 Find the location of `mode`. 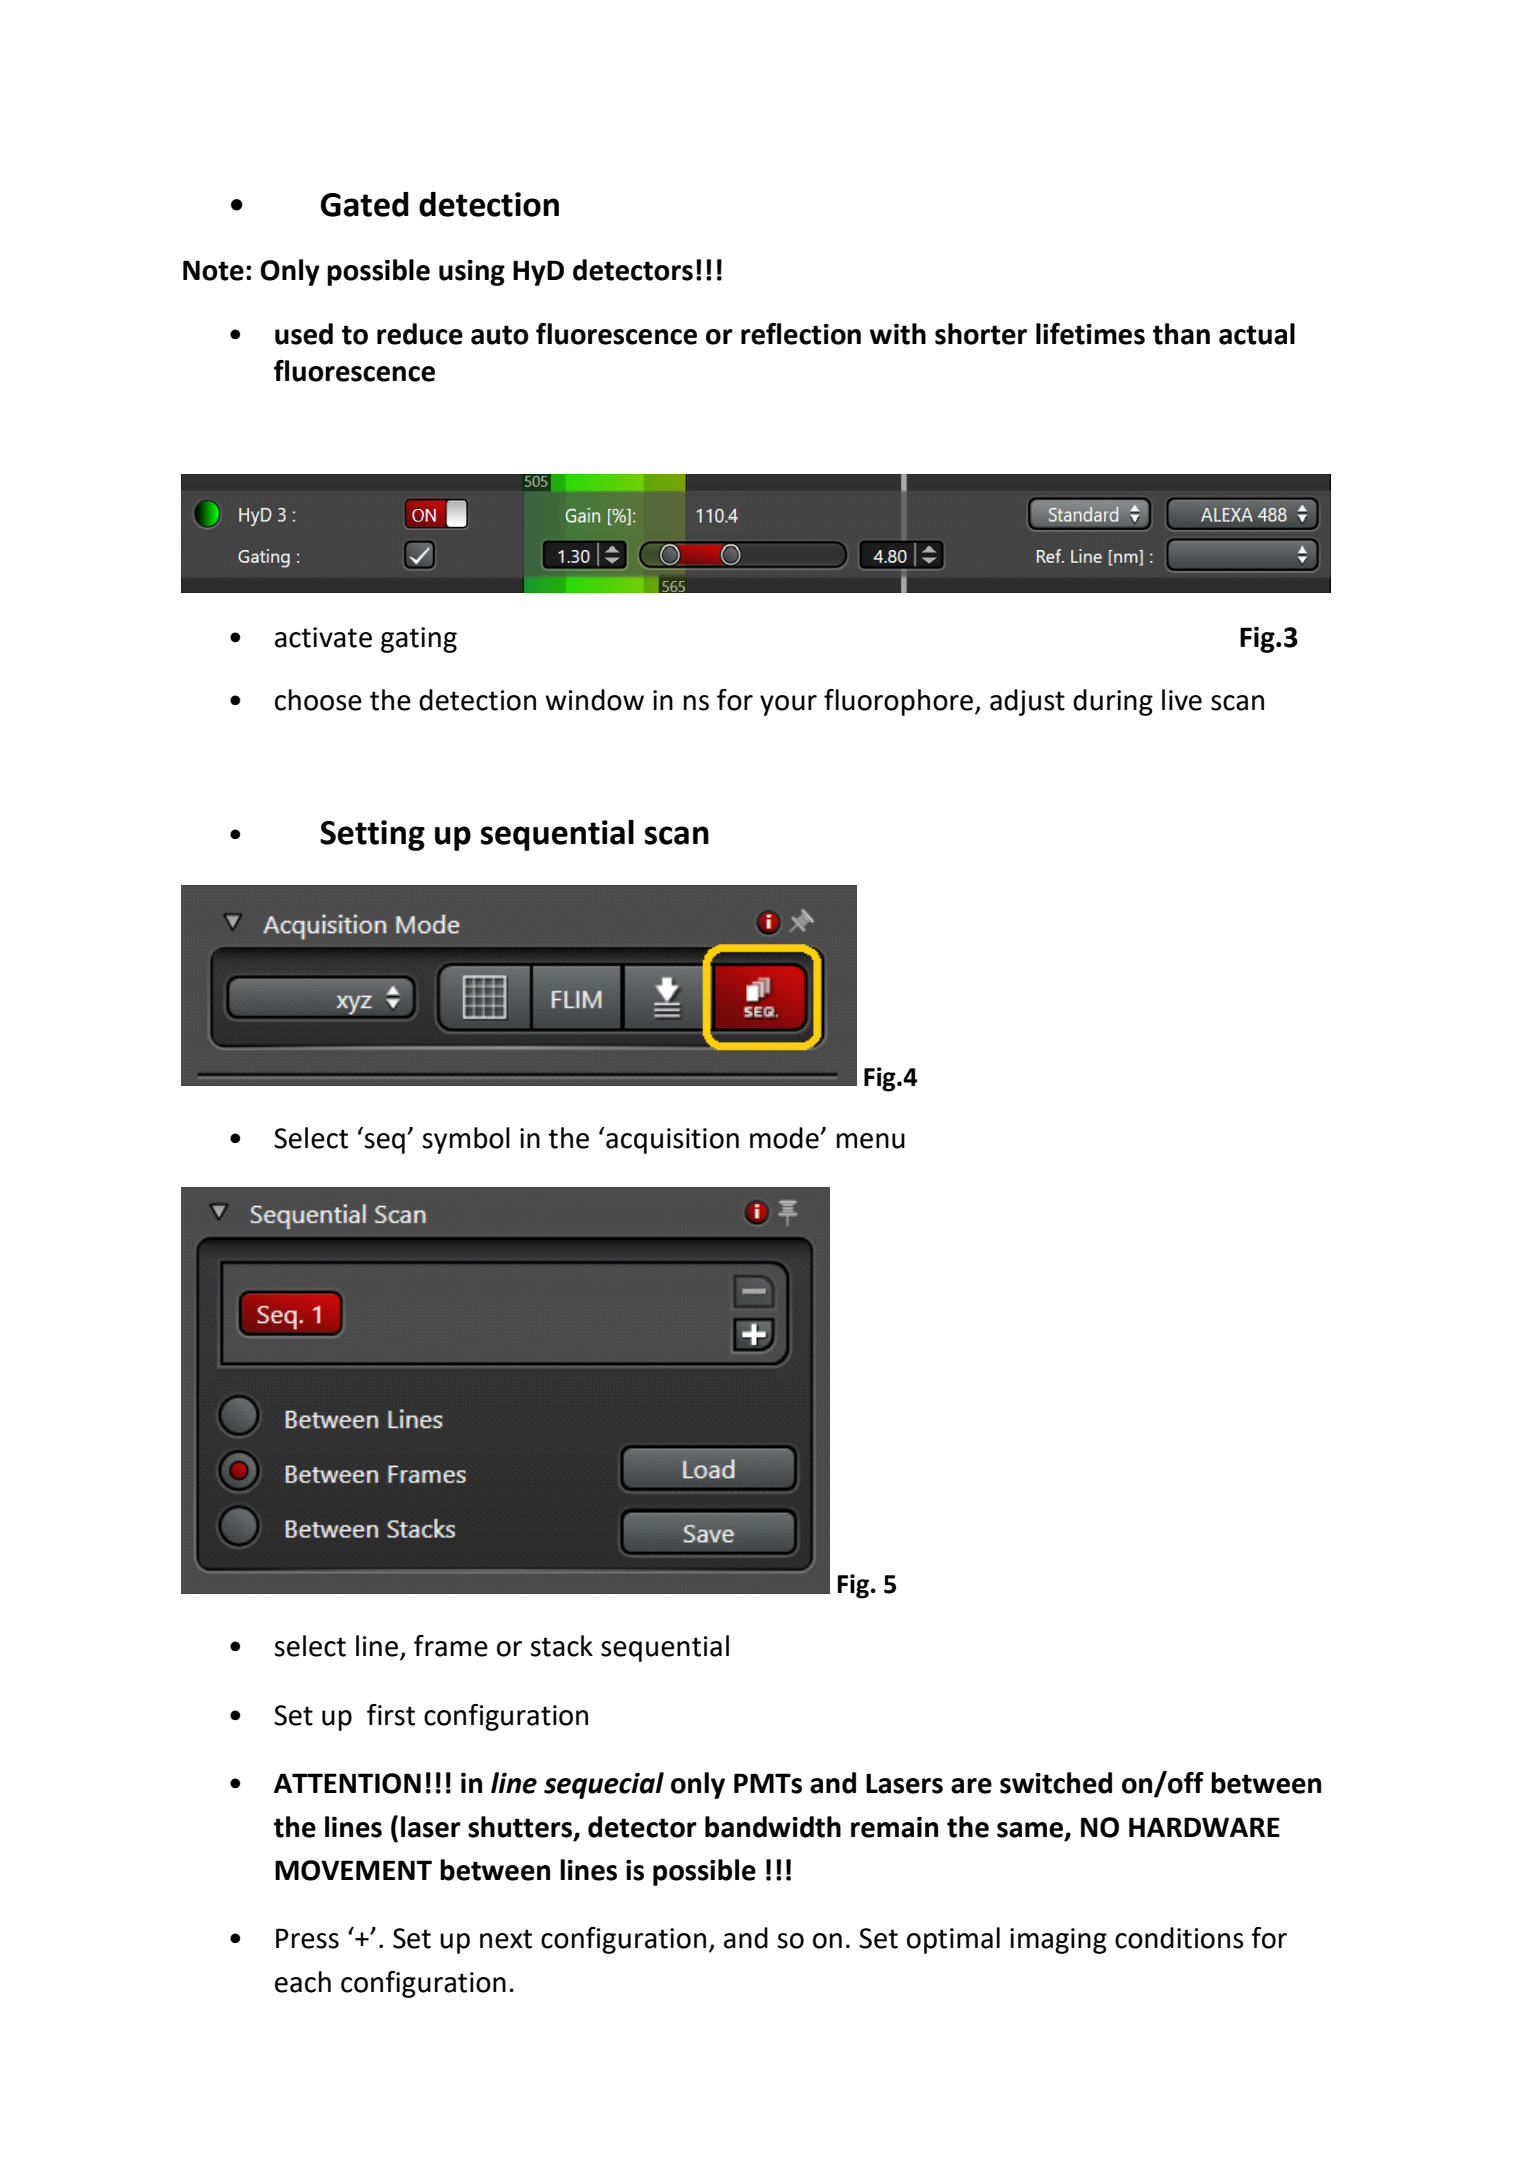

mode is located at coordinates (785, 1138).
